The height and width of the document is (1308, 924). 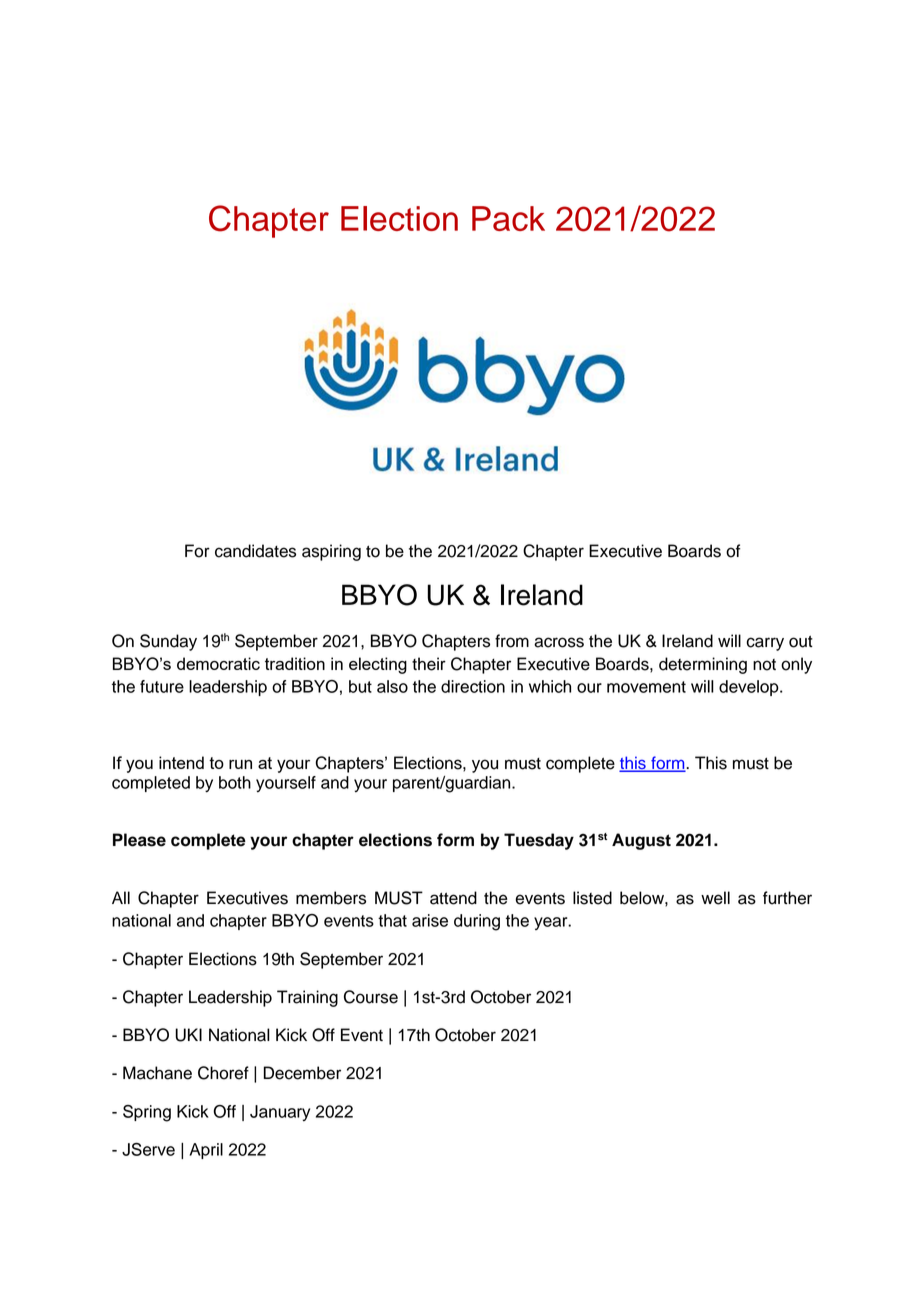 What do you see at coordinates (206, 1151) in the document?
I see `April` at bounding box center [206, 1151].
